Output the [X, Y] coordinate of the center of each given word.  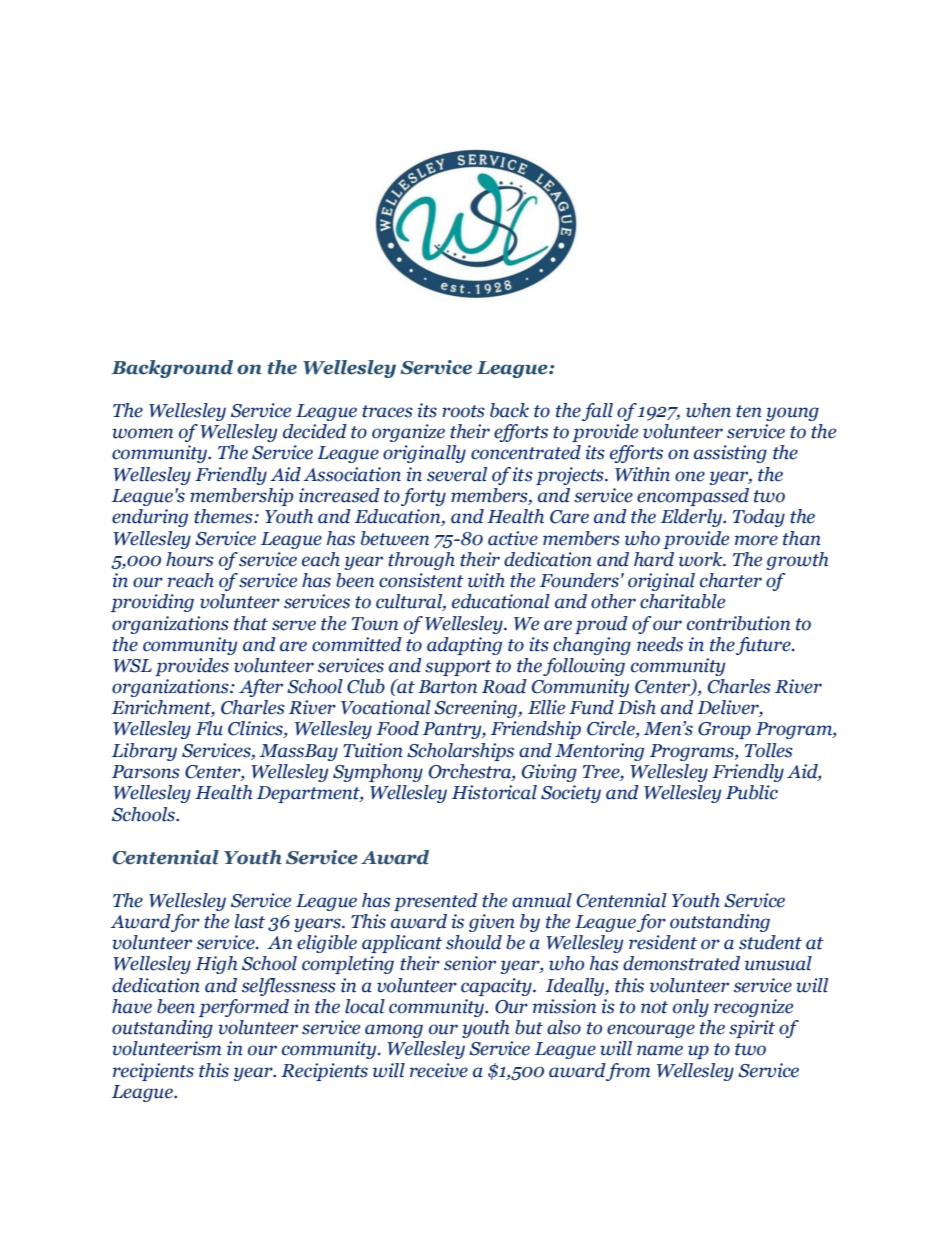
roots [463, 411]
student [770, 942]
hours [190, 559]
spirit [752, 1029]
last [250, 921]
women [142, 433]
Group [724, 730]
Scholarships [460, 752]
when [708, 410]
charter [731, 580]
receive [439, 1070]
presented [436, 902]
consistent [421, 580]
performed [244, 1008]
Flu [209, 728]
